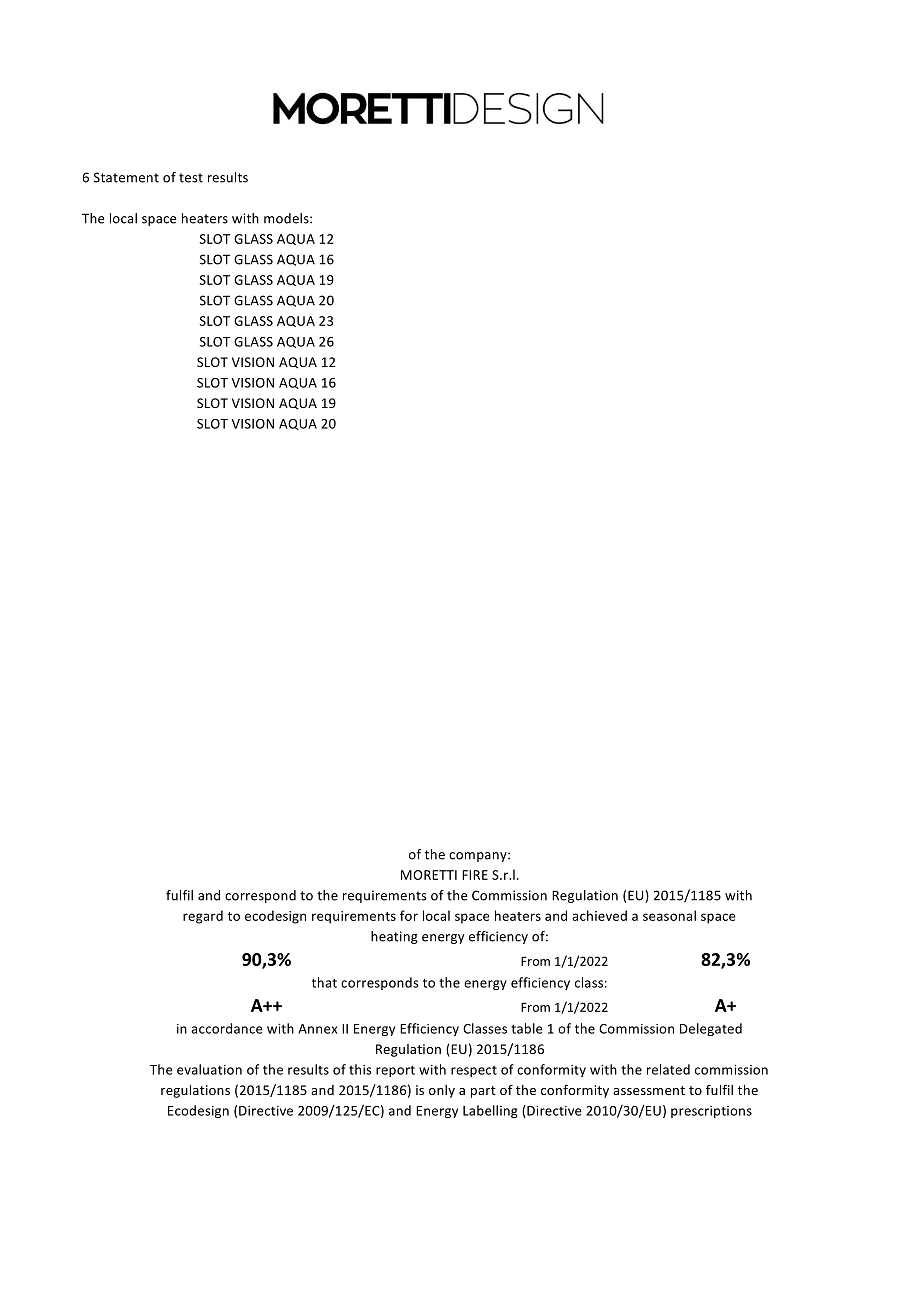  I want to click on seasonal, so click(669, 915).
